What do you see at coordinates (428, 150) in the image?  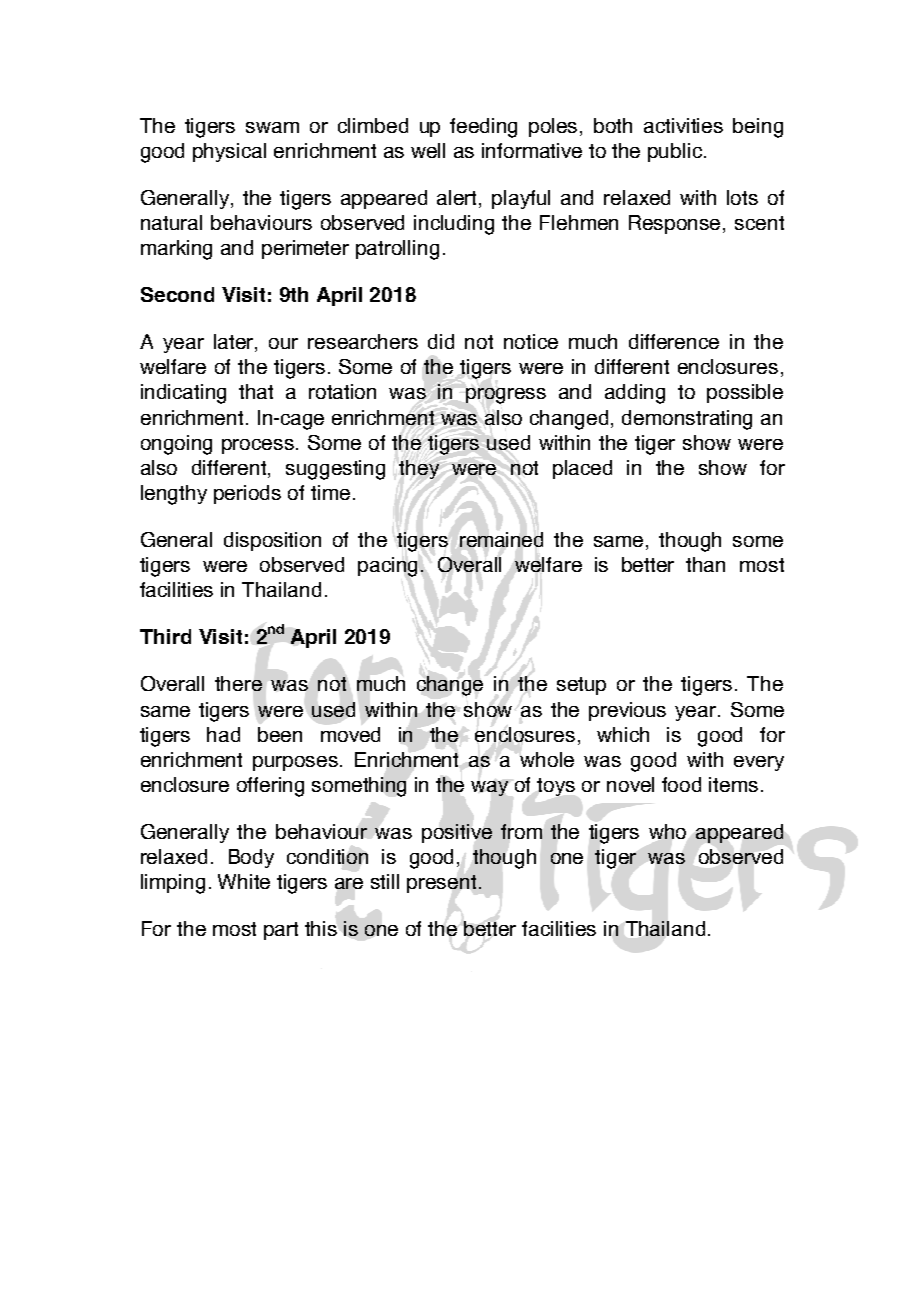 I see `well` at bounding box center [428, 150].
